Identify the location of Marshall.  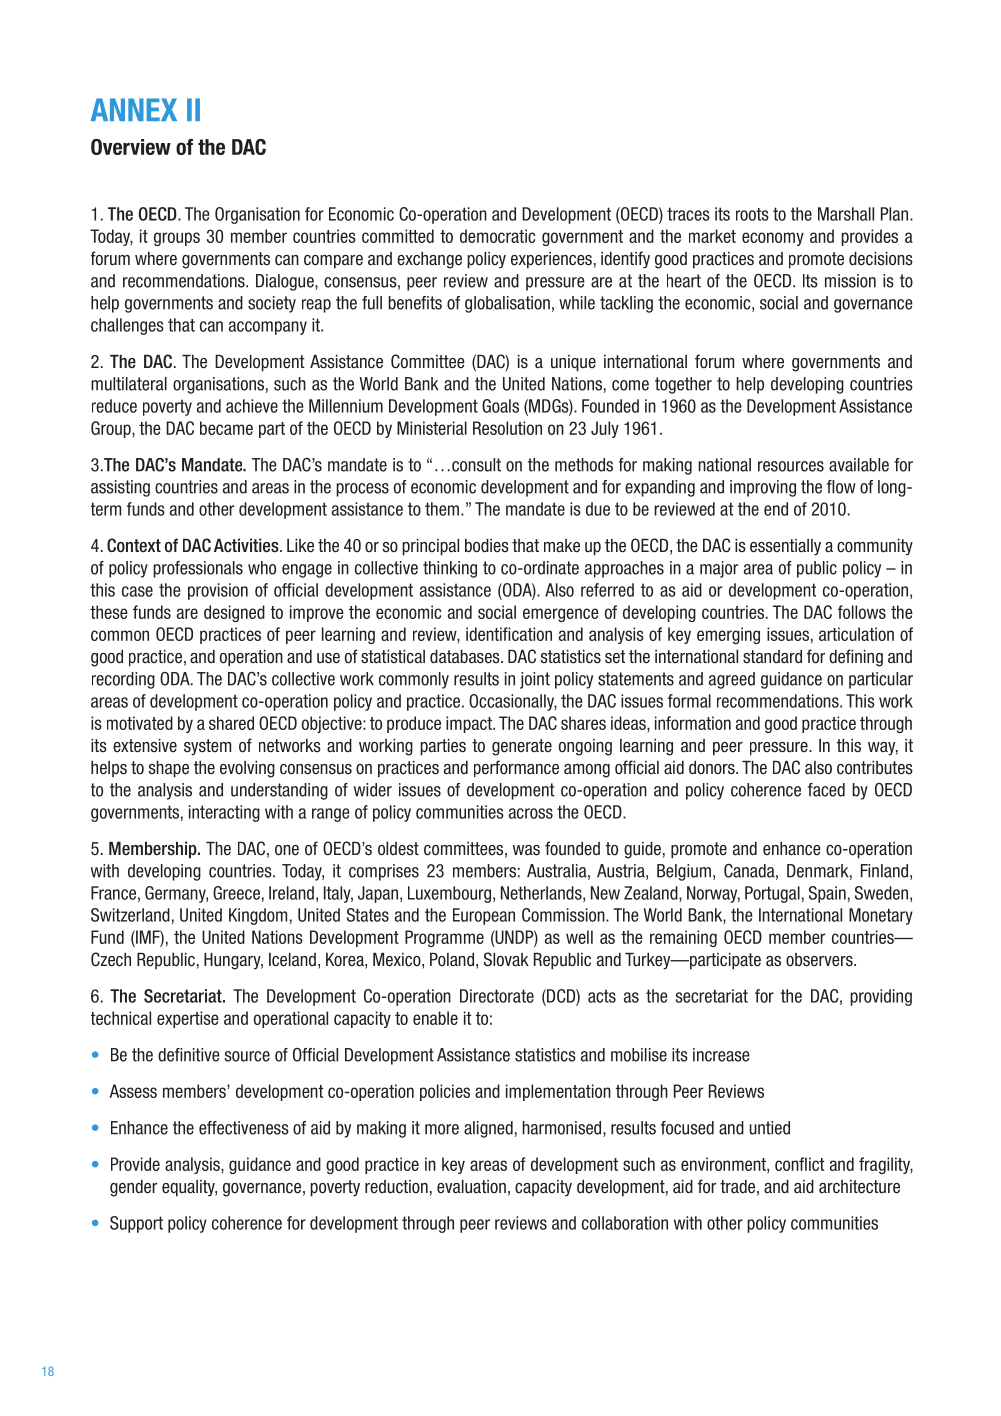
(846, 214).
